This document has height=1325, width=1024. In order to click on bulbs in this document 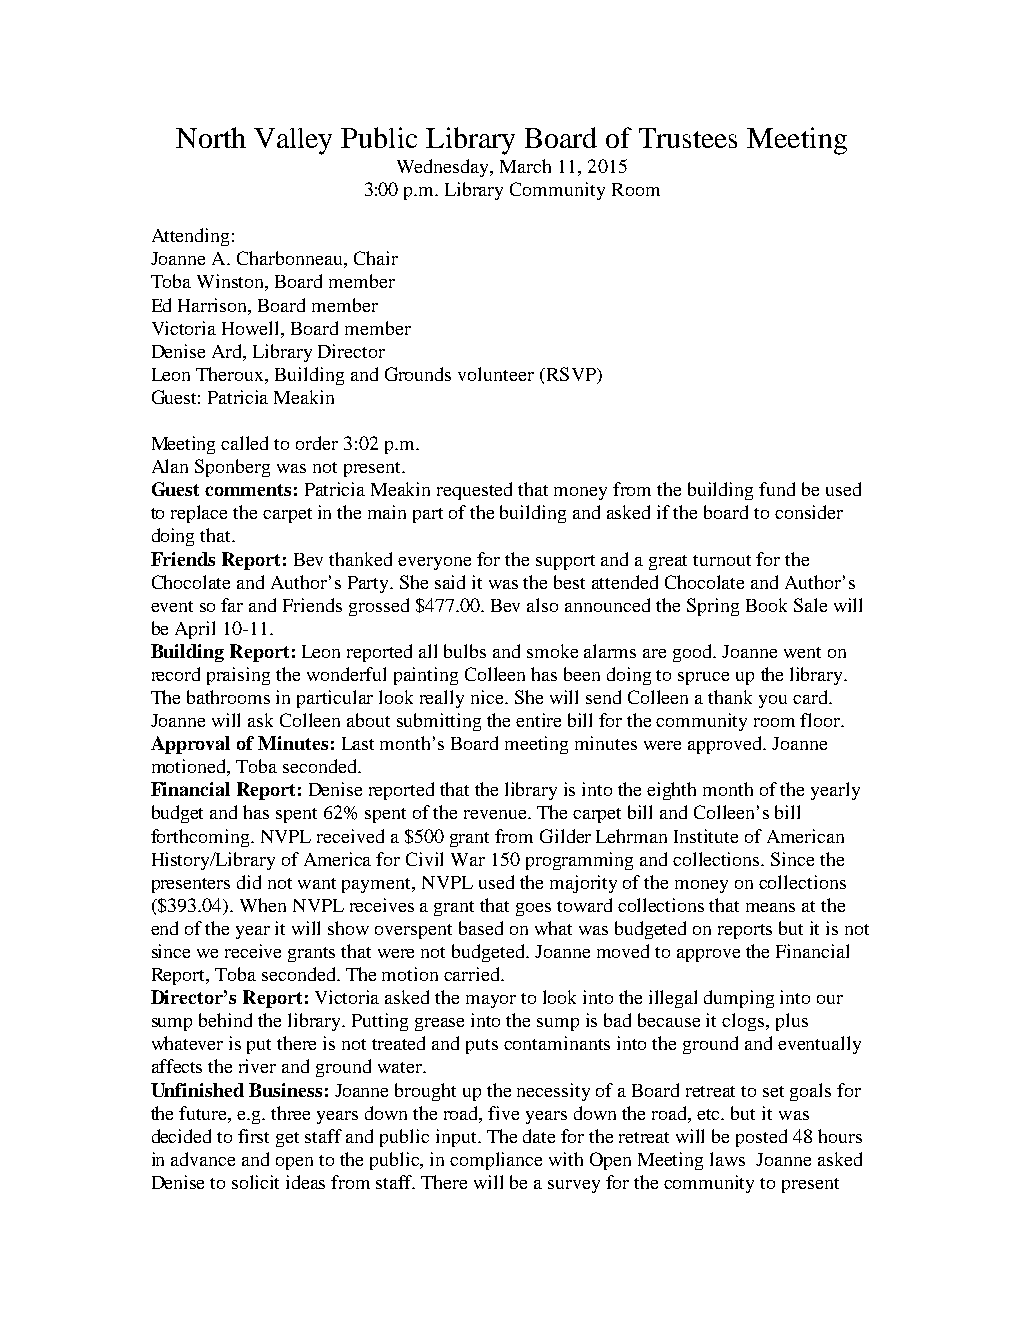, I will do `click(465, 651)`.
